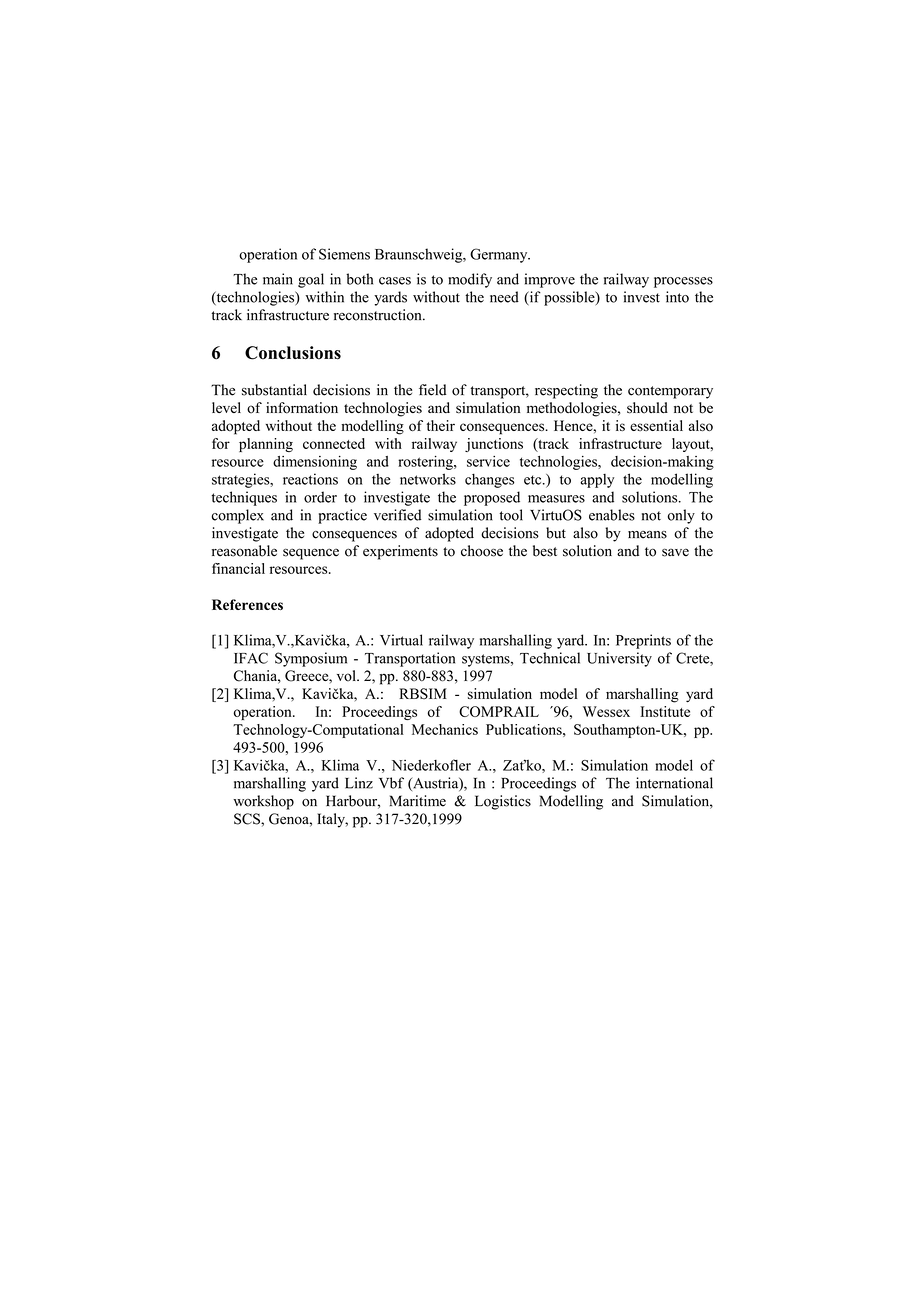 The width and height of the document is (924, 1307). I want to click on main, so click(278, 279).
